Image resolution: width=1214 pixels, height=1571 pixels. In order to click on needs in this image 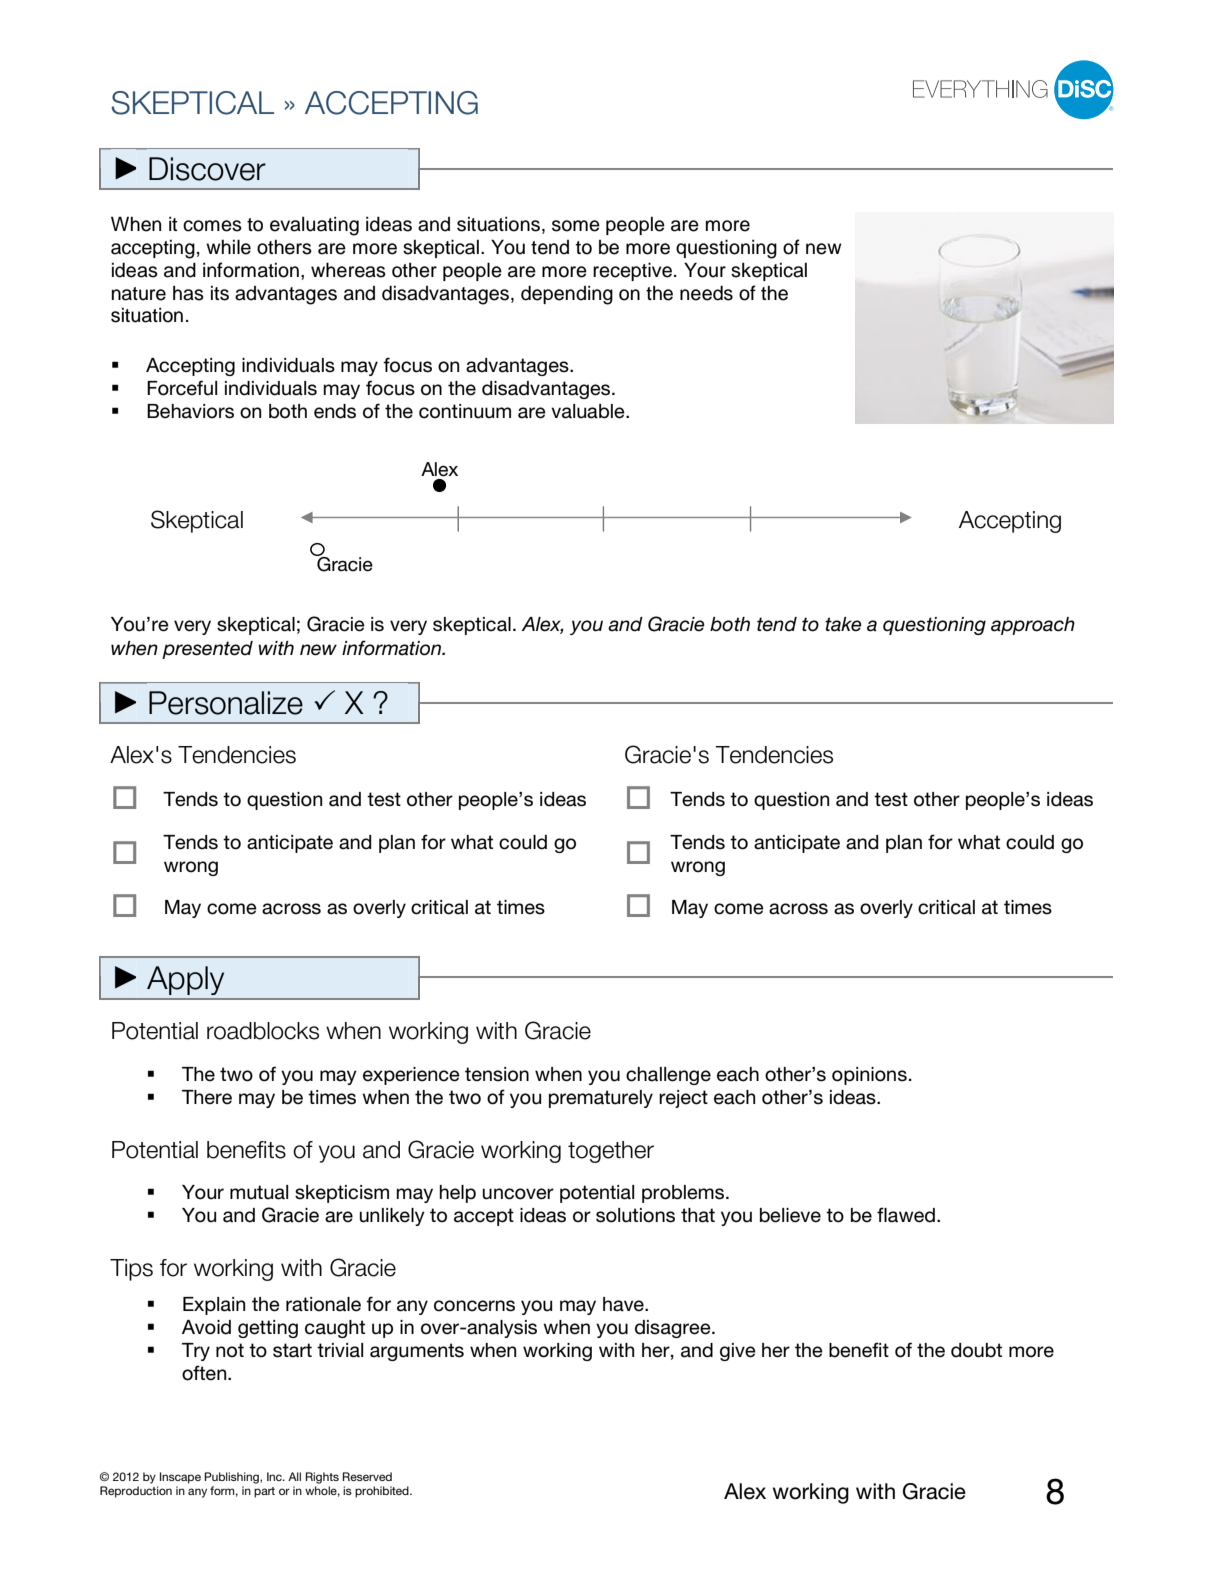, I will do `click(706, 293)`.
